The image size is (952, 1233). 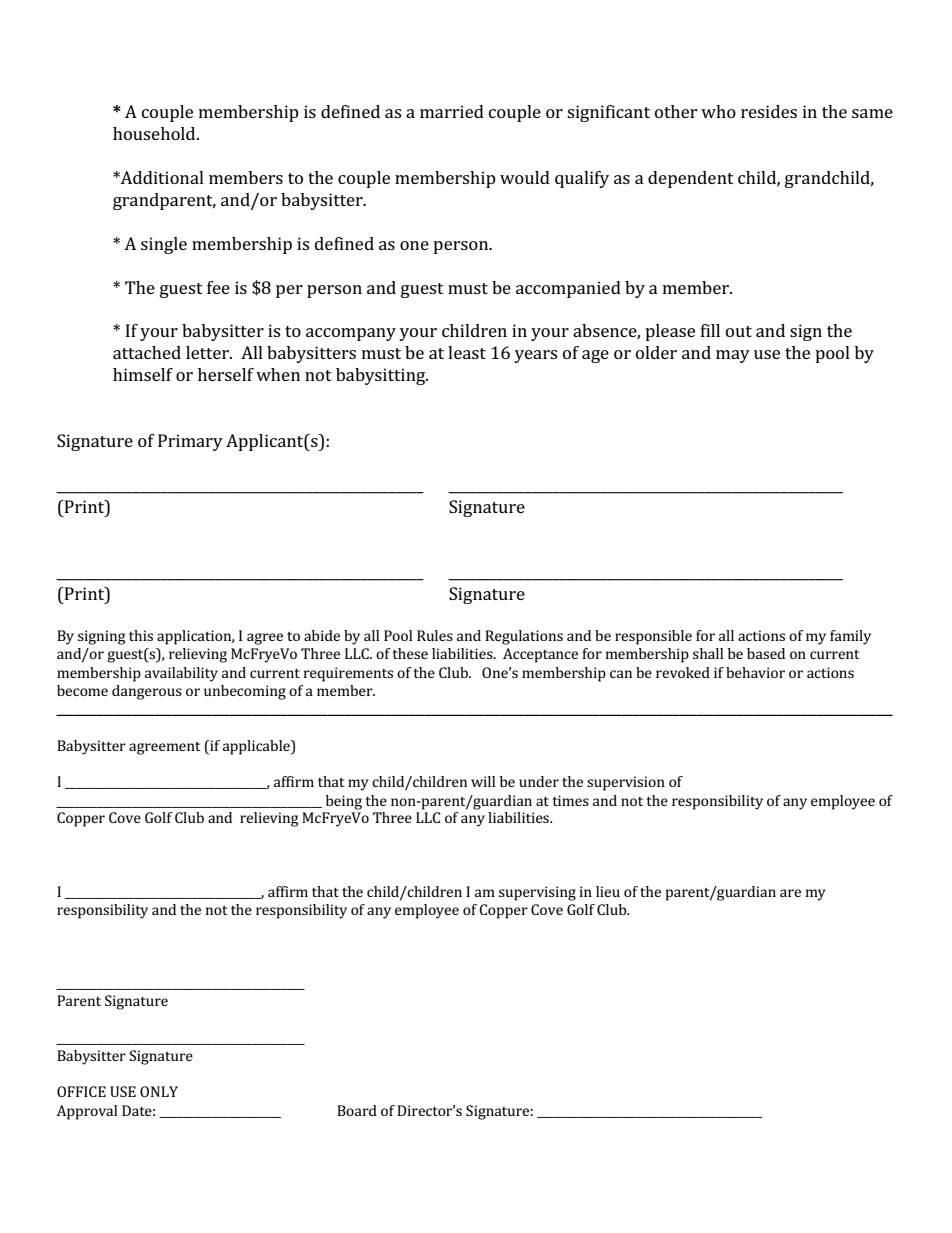 What do you see at coordinates (537, 893) in the document?
I see `supervising` at bounding box center [537, 893].
